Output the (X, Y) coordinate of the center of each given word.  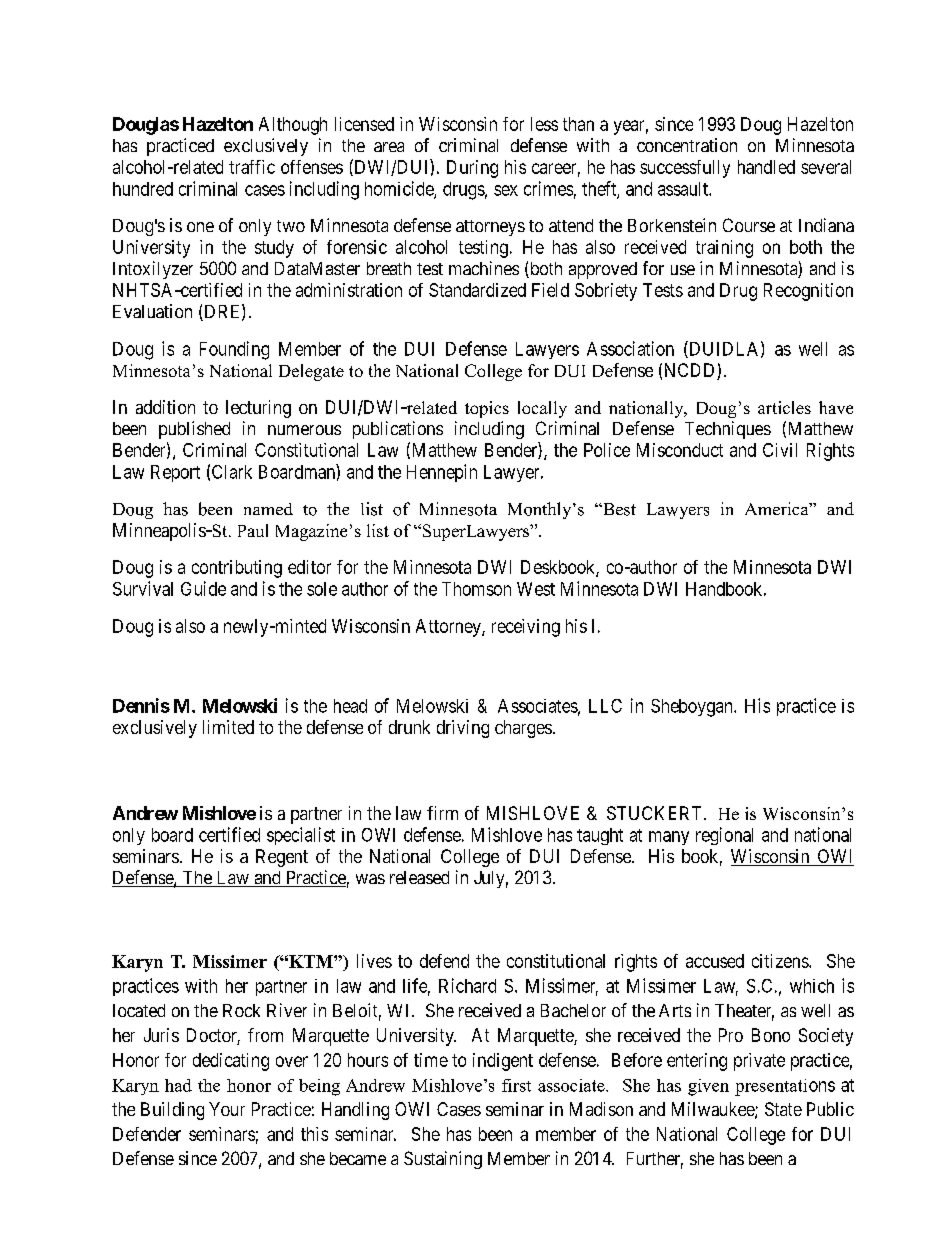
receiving (526, 628)
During (472, 169)
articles (784, 407)
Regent (282, 858)
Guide (203, 588)
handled (766, 167)
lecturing (258, 409)
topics (487, 409)
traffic (252, 167)
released (419, 877)
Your (227, 1109)
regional (724, 836)
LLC (605, 706)
